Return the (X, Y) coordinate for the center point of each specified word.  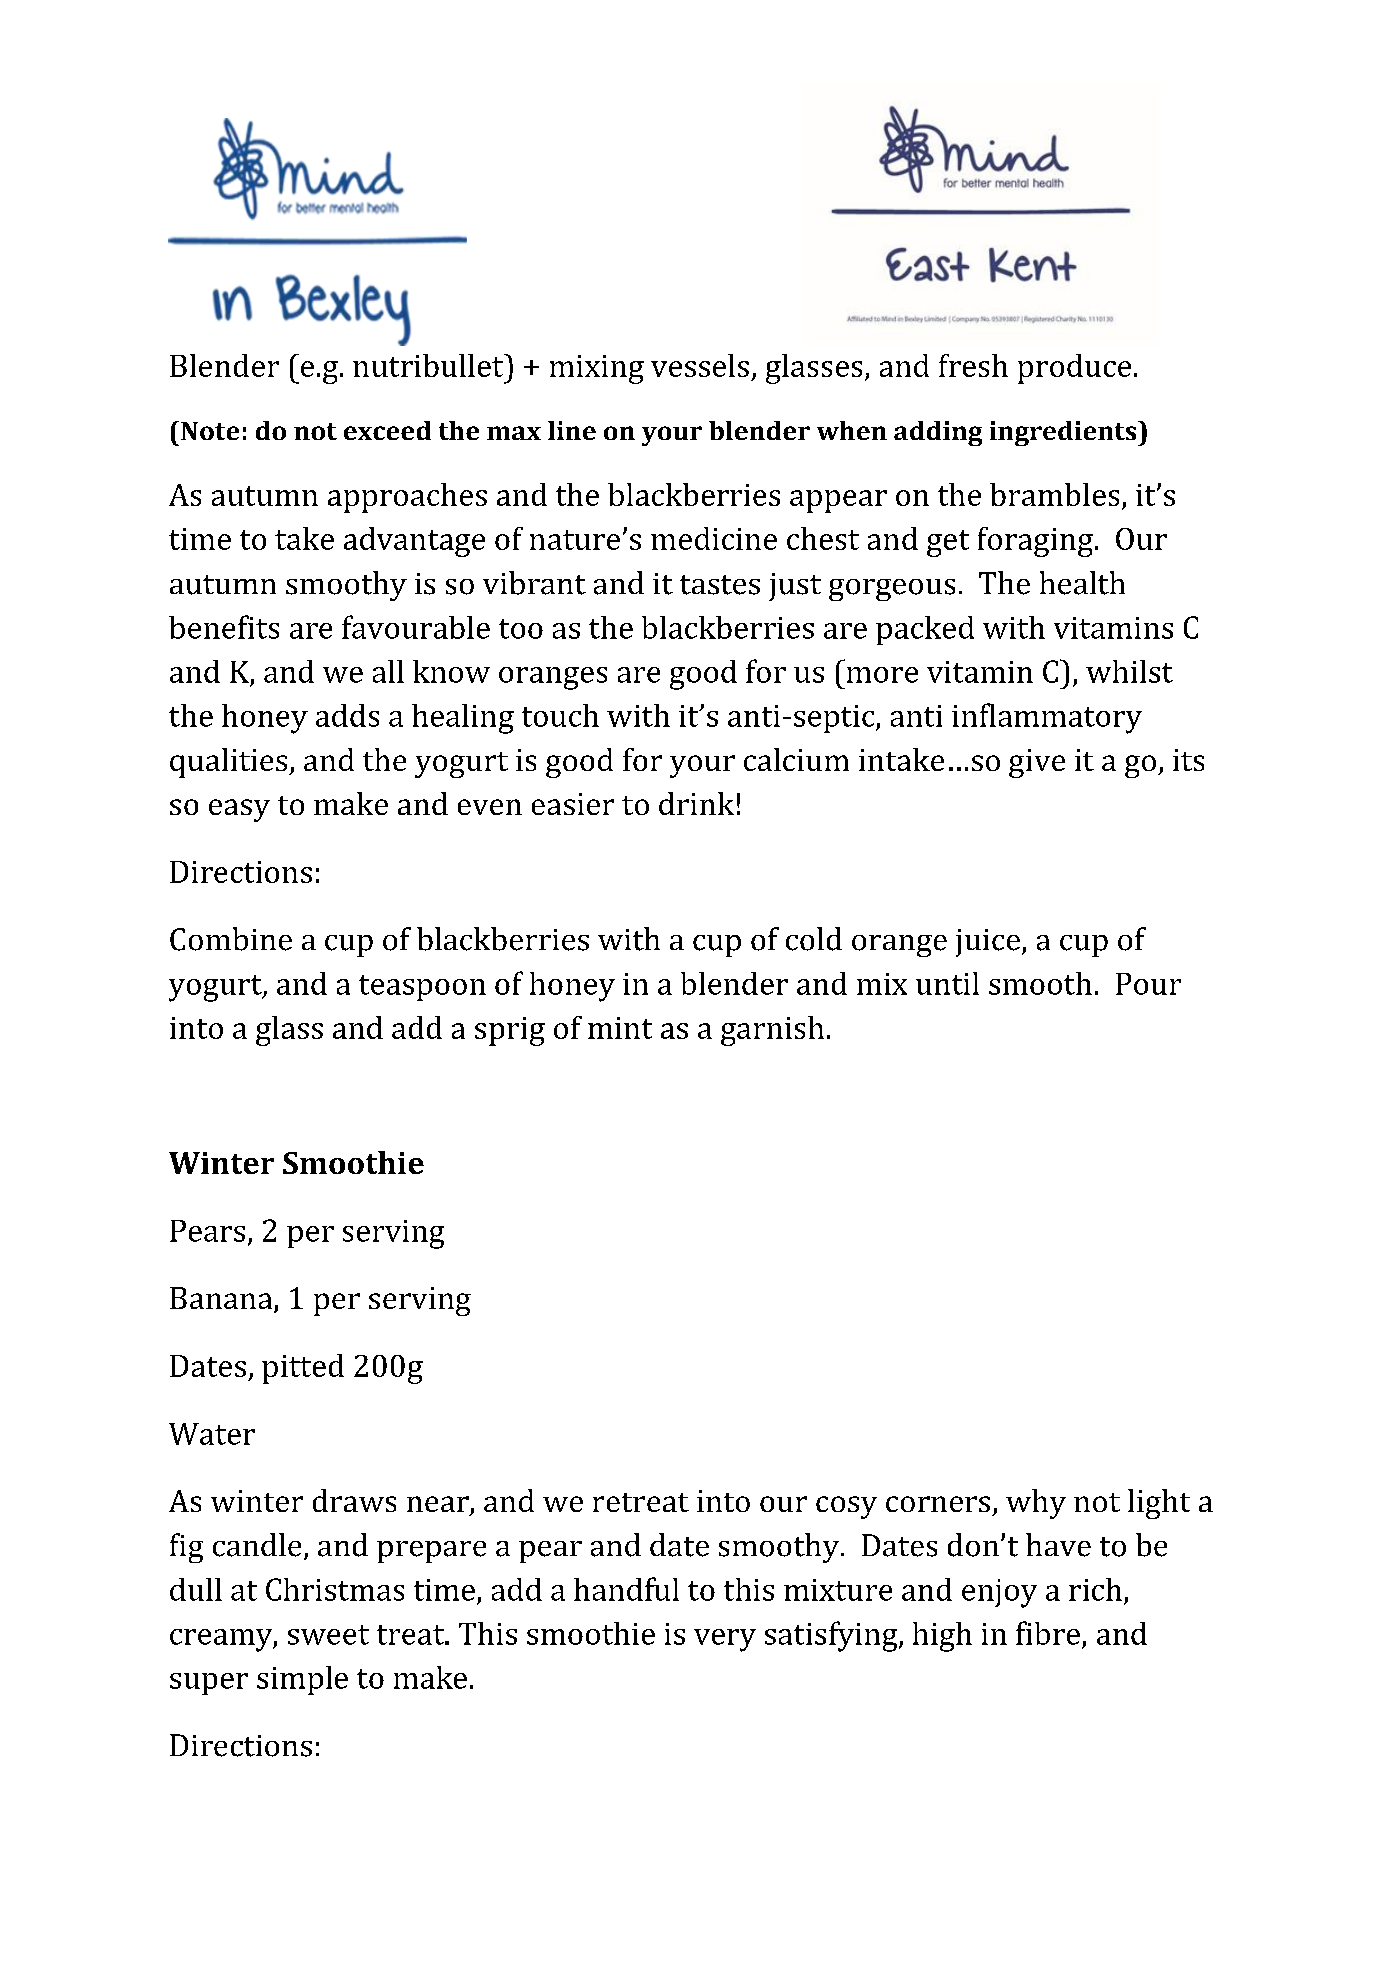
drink (696, 803)
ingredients (1064, 433)
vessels (700, 365)
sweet (328, 1635)
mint (620, 1028)
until (947, 983)
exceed (387, 430)
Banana (222, 1299)
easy (239, 810)
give (1037, 763)
